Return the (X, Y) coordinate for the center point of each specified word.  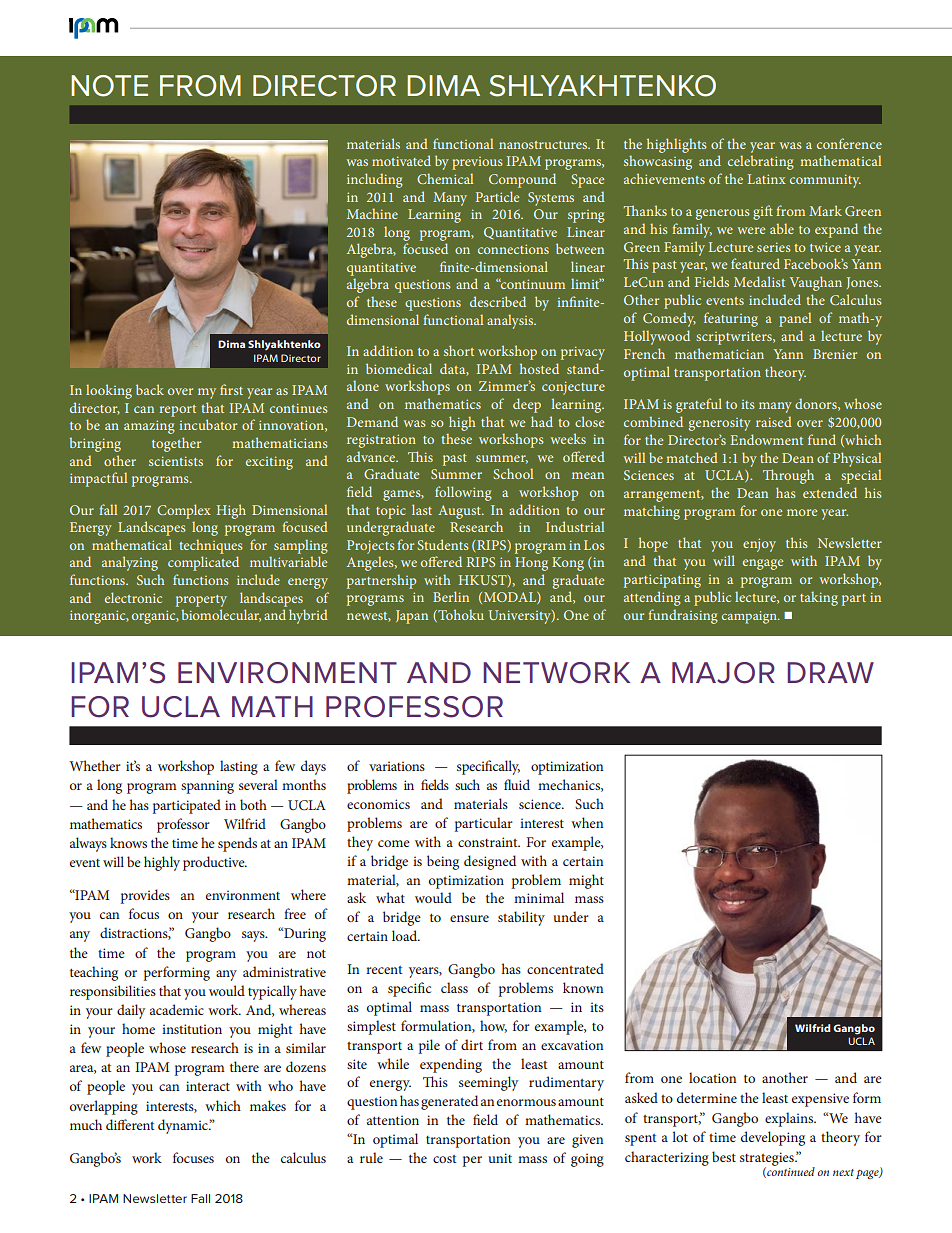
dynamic (184, 1126)
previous (477, 163)
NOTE (109, 86)
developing (773, 1138)
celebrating (761, 162)
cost (444, 1159)
